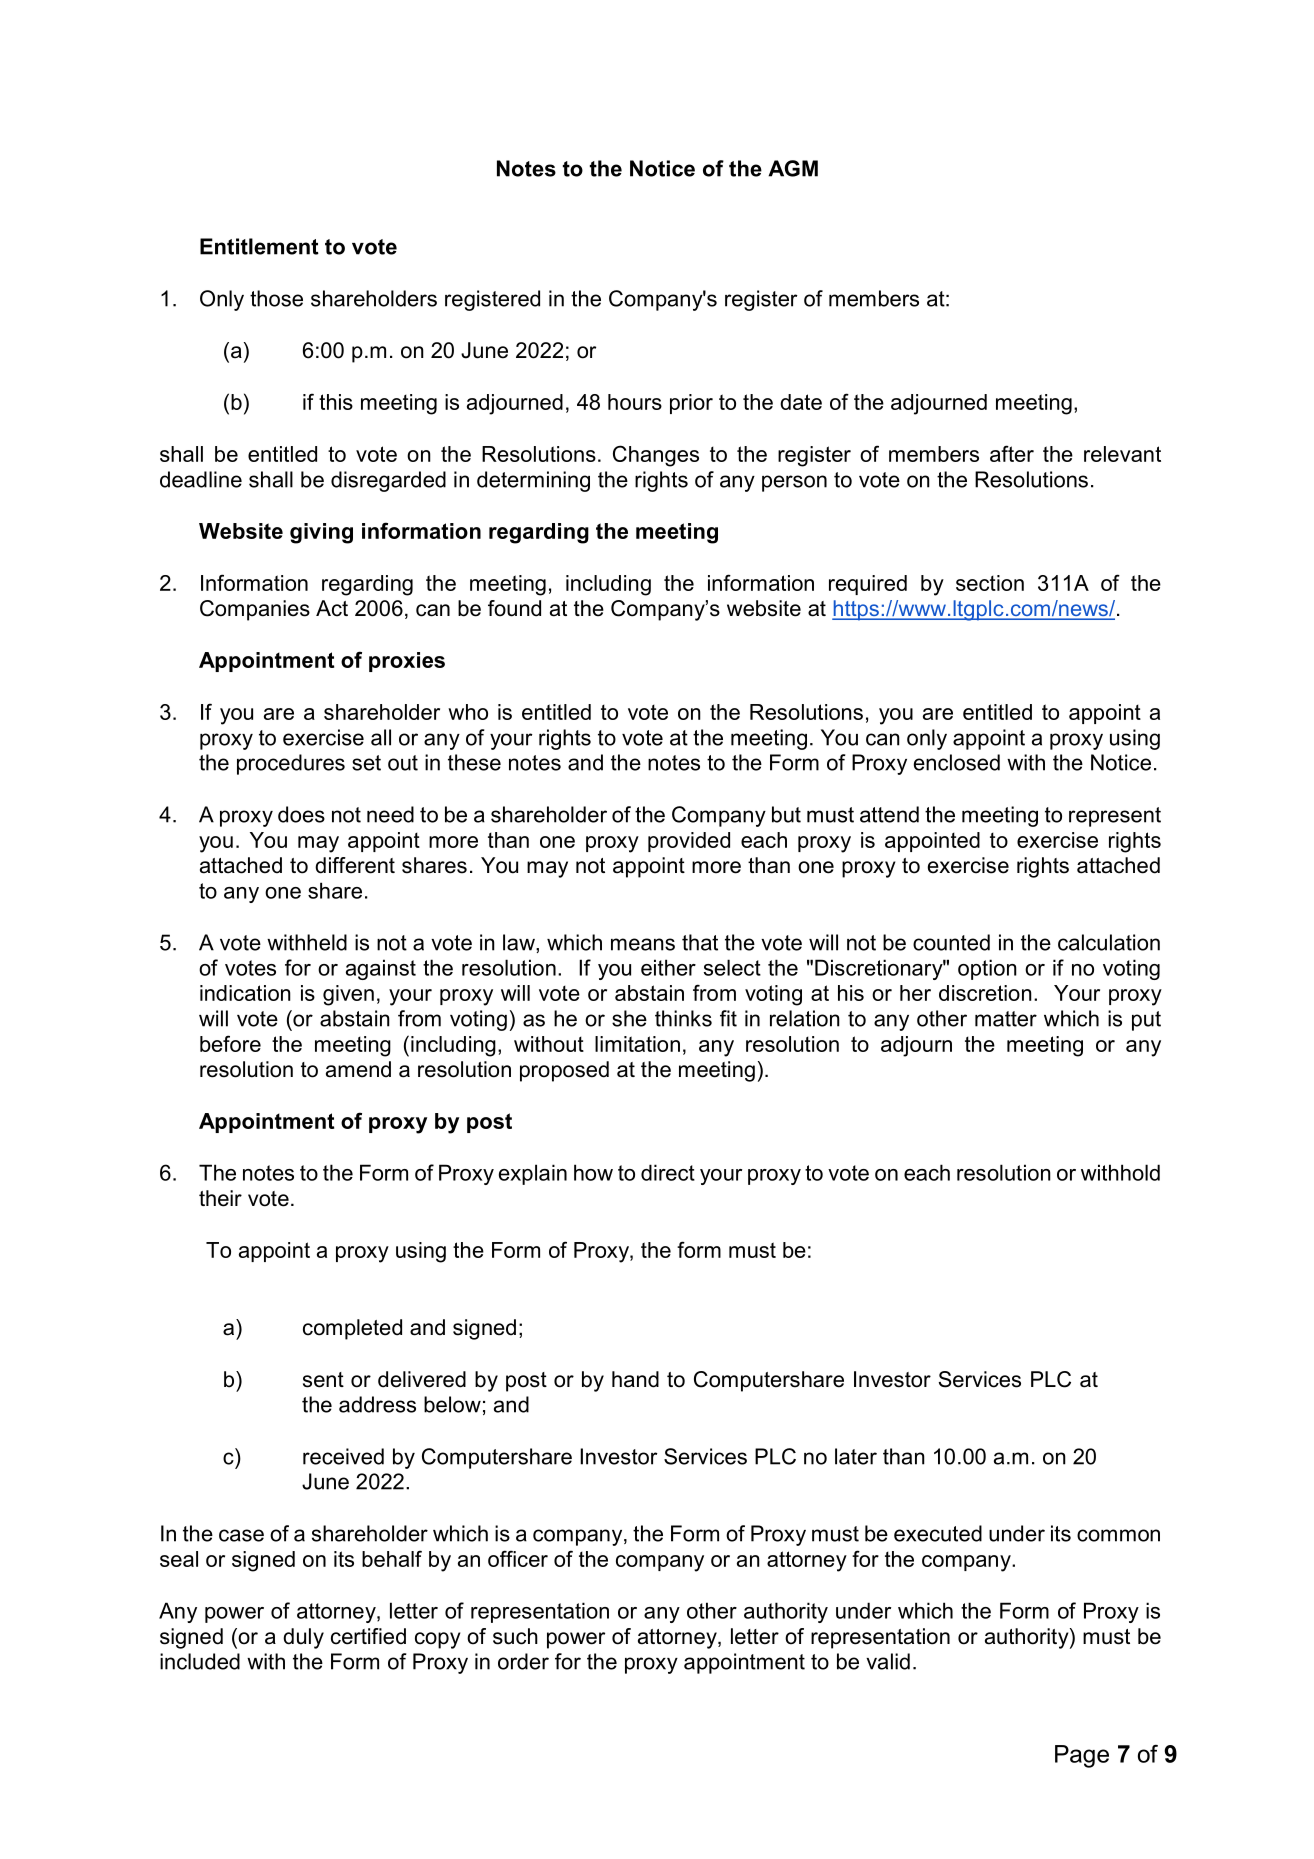 This document has height=1859, width=1314. Describe the element at coordinates (668, 967) in the document. I see `either` at that location.
